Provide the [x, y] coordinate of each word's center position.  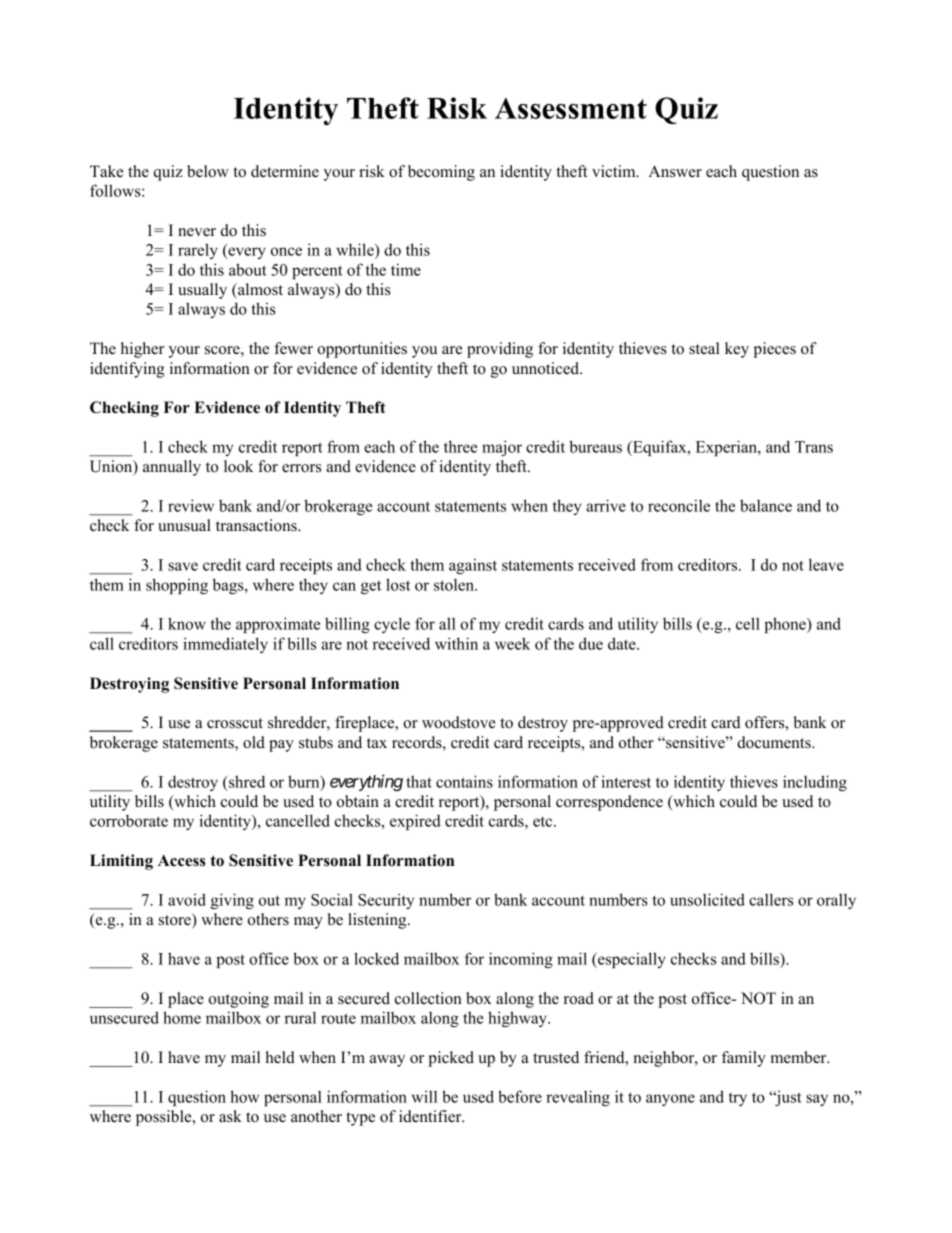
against [473, 566]
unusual [184, 525]
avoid [187, 899]
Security [386, 901]
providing [500, 350]
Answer [675, 171]
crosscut [235, 723]
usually [202, 291]
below [208, 171]
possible [165, 1118]
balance [766, 505]
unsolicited [707, 899]
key [737, 350]
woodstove [459, 722]
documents [775, 742]
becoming [441, 173]
